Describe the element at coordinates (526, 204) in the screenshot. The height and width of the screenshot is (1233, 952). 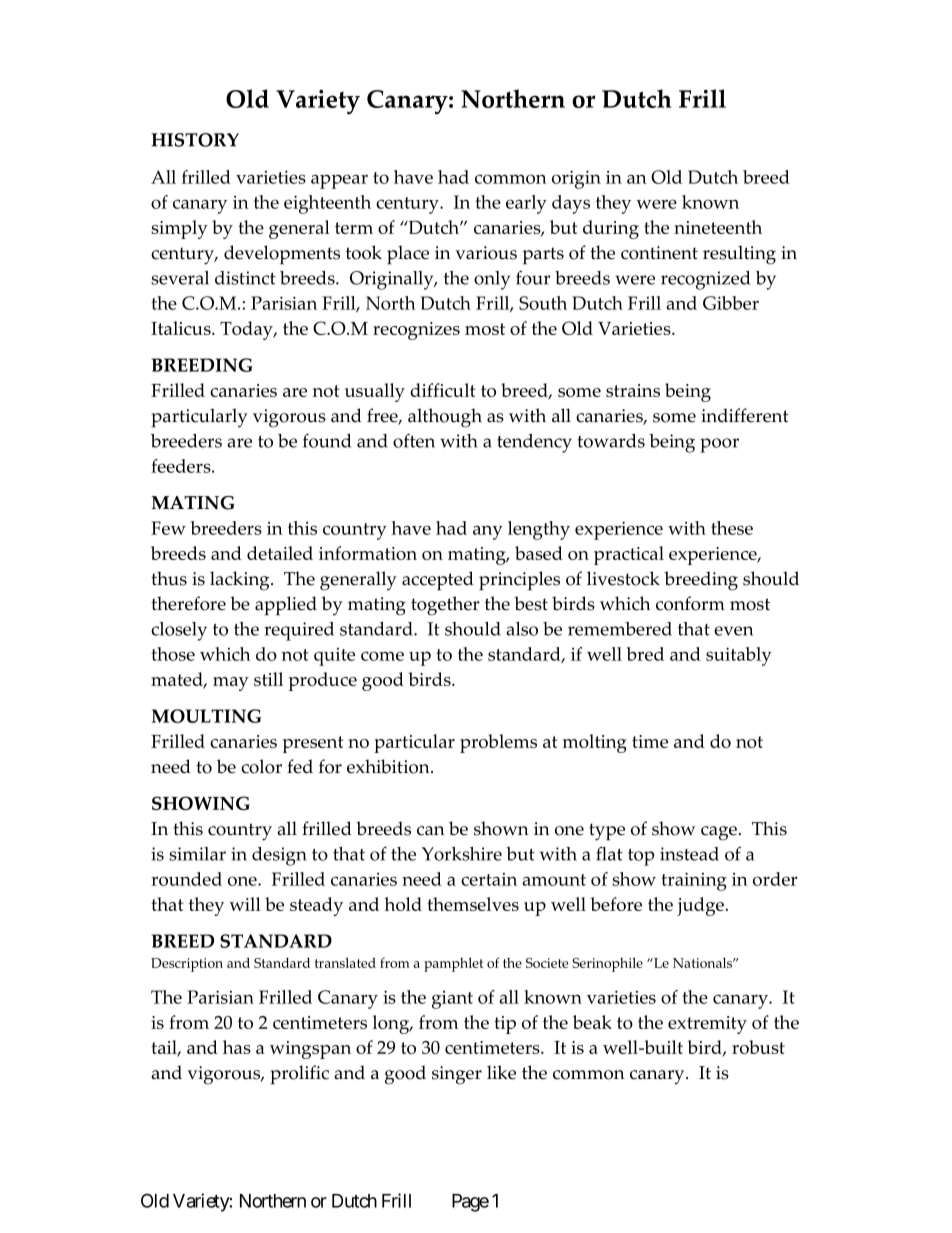
I see `early` at that location.
